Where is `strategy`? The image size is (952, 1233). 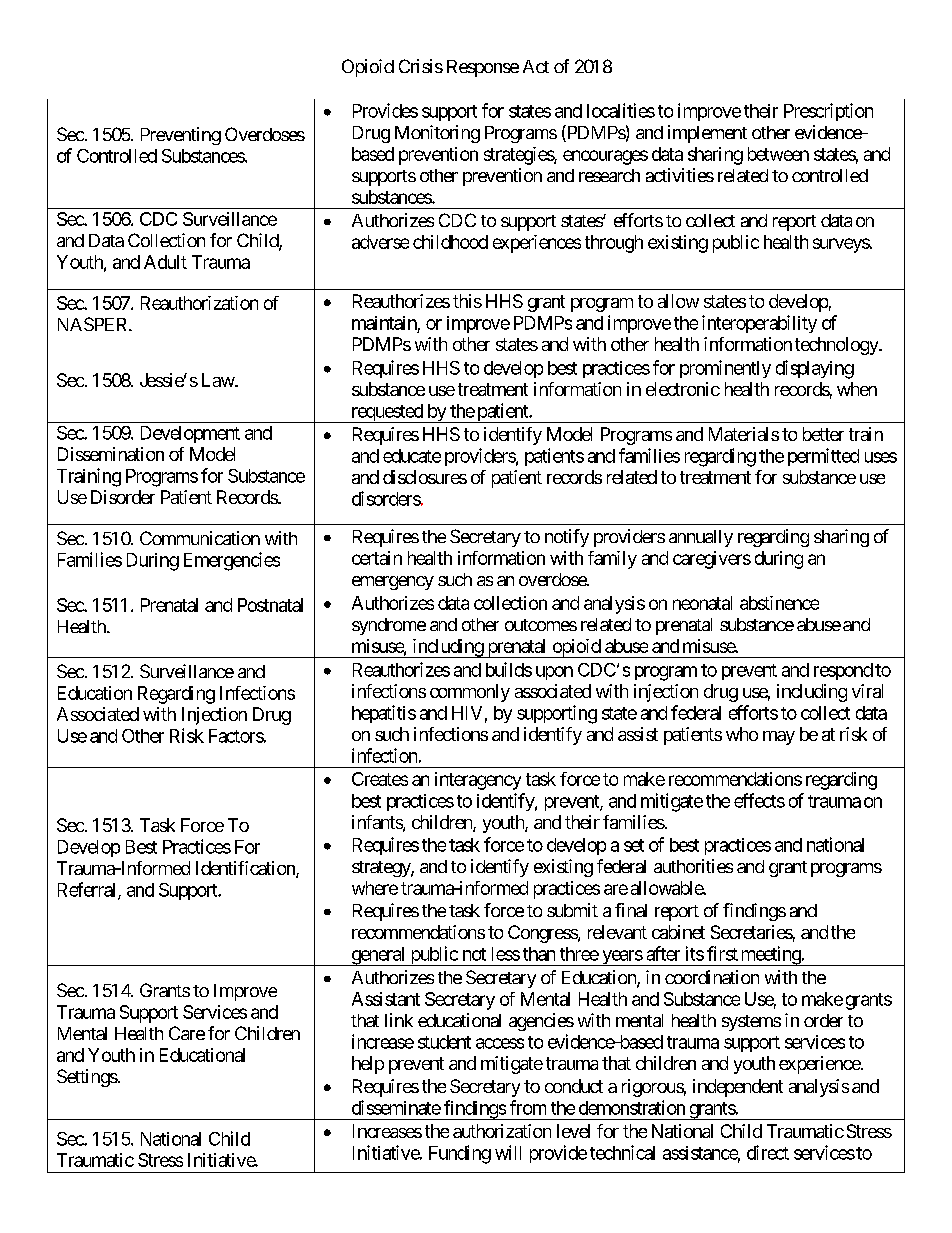 strategy is located at coordinates (382, 869).
